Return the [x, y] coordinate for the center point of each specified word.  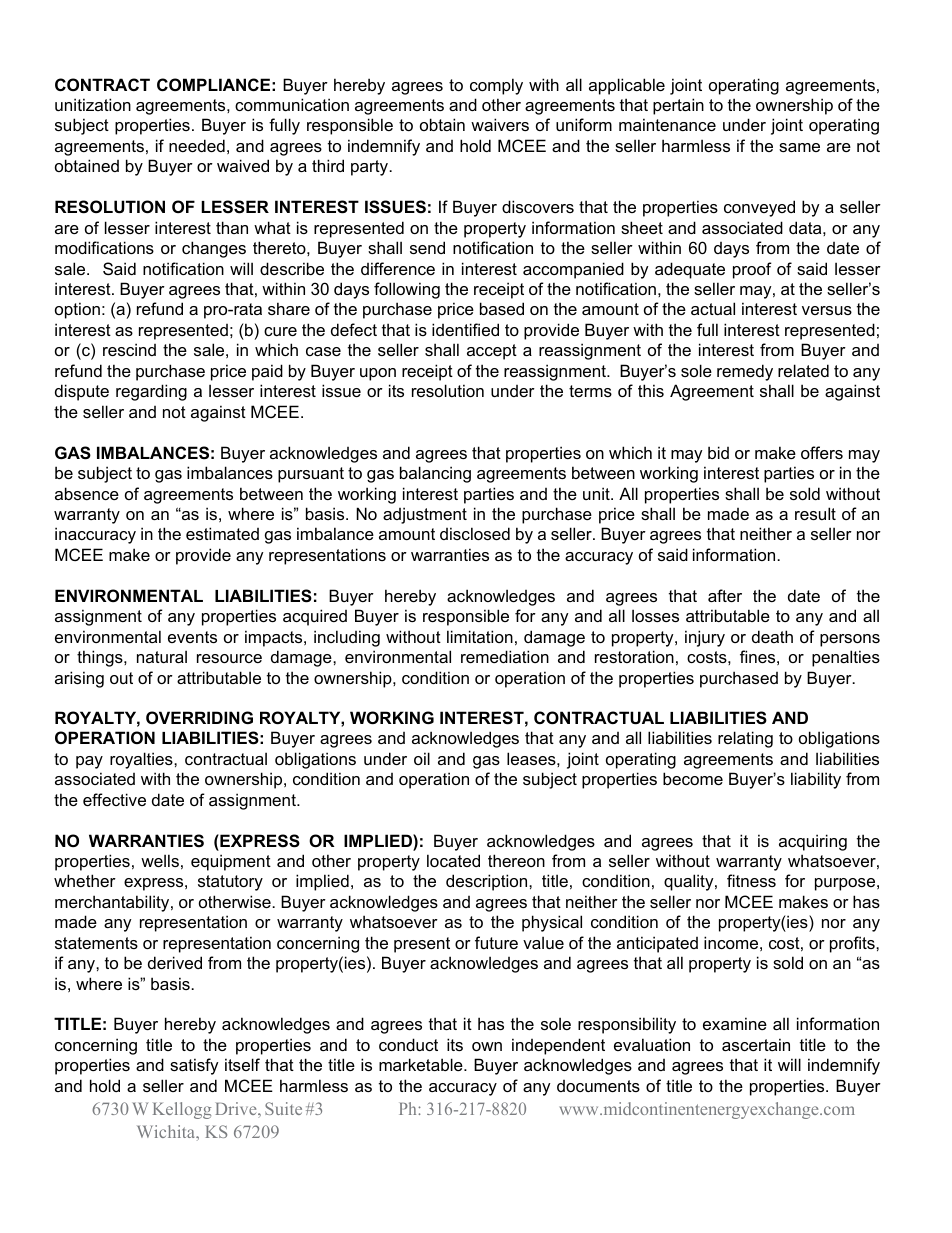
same [799, 147]
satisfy [194, 1066]
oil [422, 758]
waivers [500, 124]
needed [197, 145]
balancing [435, 474]
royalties [142, 760]
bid [718, 452]
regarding [151, 392]
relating [745, 739]
